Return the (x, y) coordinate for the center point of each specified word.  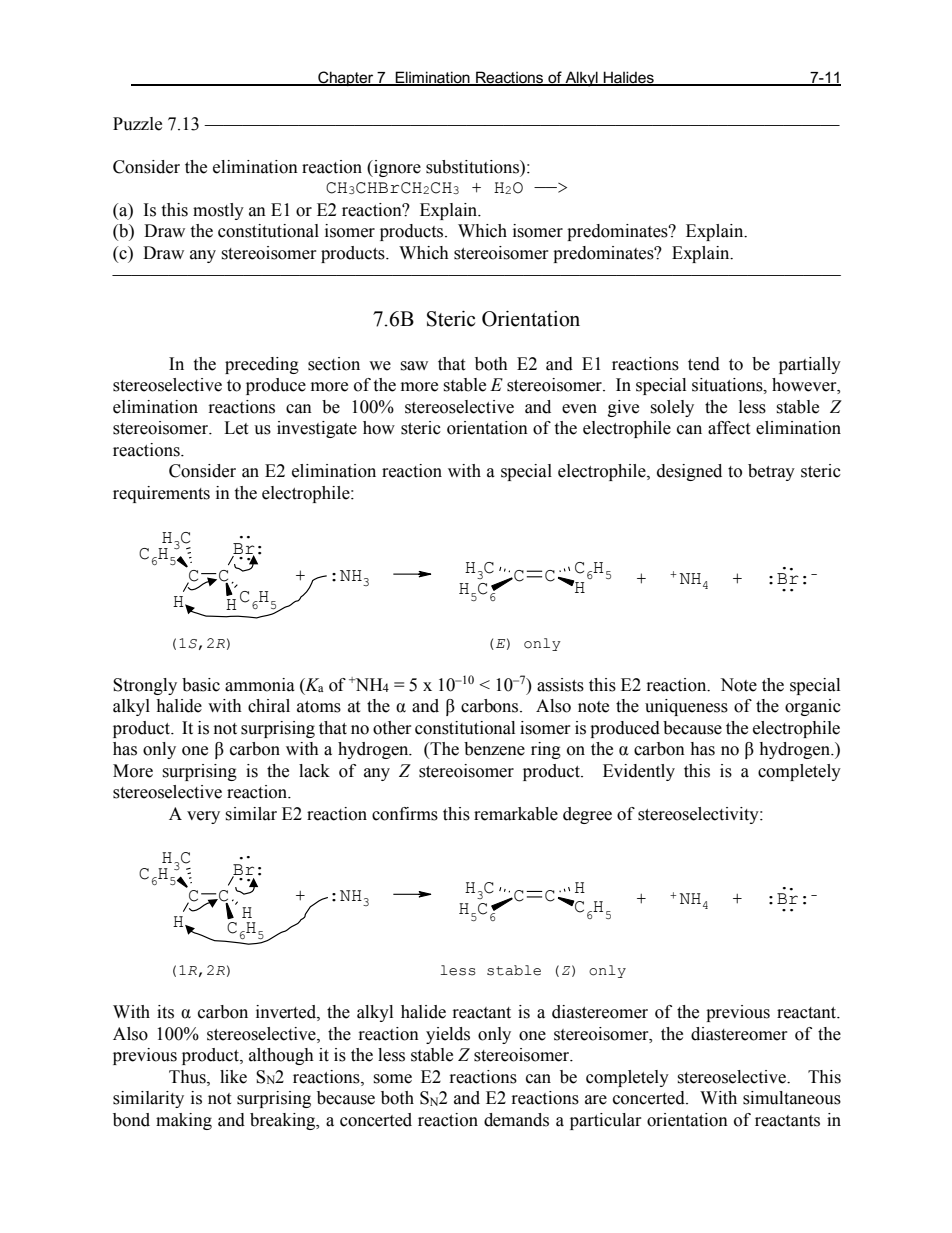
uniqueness (686, 707)
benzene (494, 749)
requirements (161, 494)
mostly (218, 211)
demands (516, 1120)
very (203, 817)
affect (729, 428)
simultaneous (792, 1098)
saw (414, 366)
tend (704, 364)
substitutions (473, 167)
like (233, 1077)
